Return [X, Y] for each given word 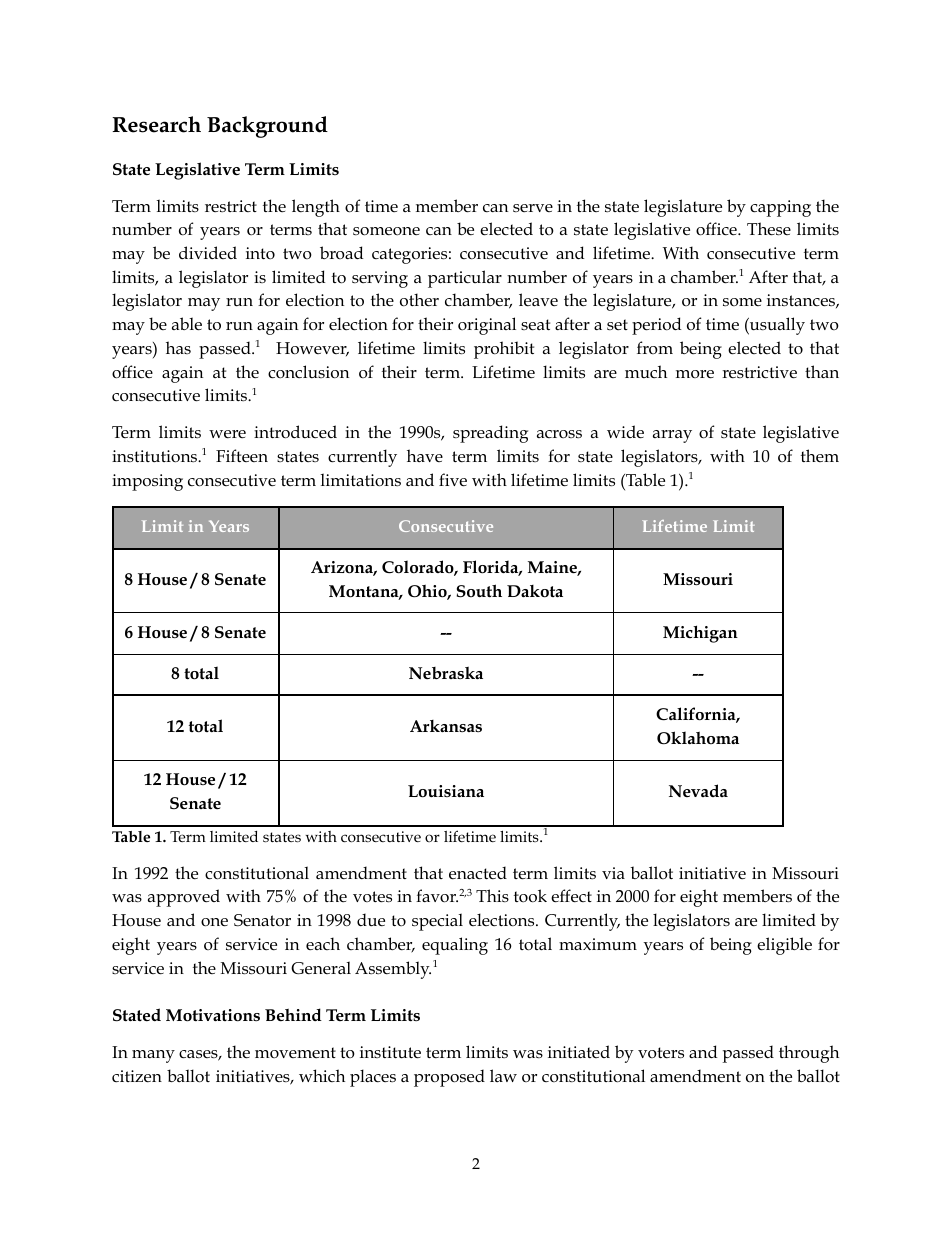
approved [184, 898]
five [453, 480]
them [820, 455]
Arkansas [446, 726]
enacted [478, 873]
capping [780, 208]
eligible [784, 946]
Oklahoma [698, 738]
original [487, 326]
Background [267, 127]
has [178, 347]
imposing [147, 482]
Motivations [213, 1015]
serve [533, 208]
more [695, 374]
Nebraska [446, 673]
